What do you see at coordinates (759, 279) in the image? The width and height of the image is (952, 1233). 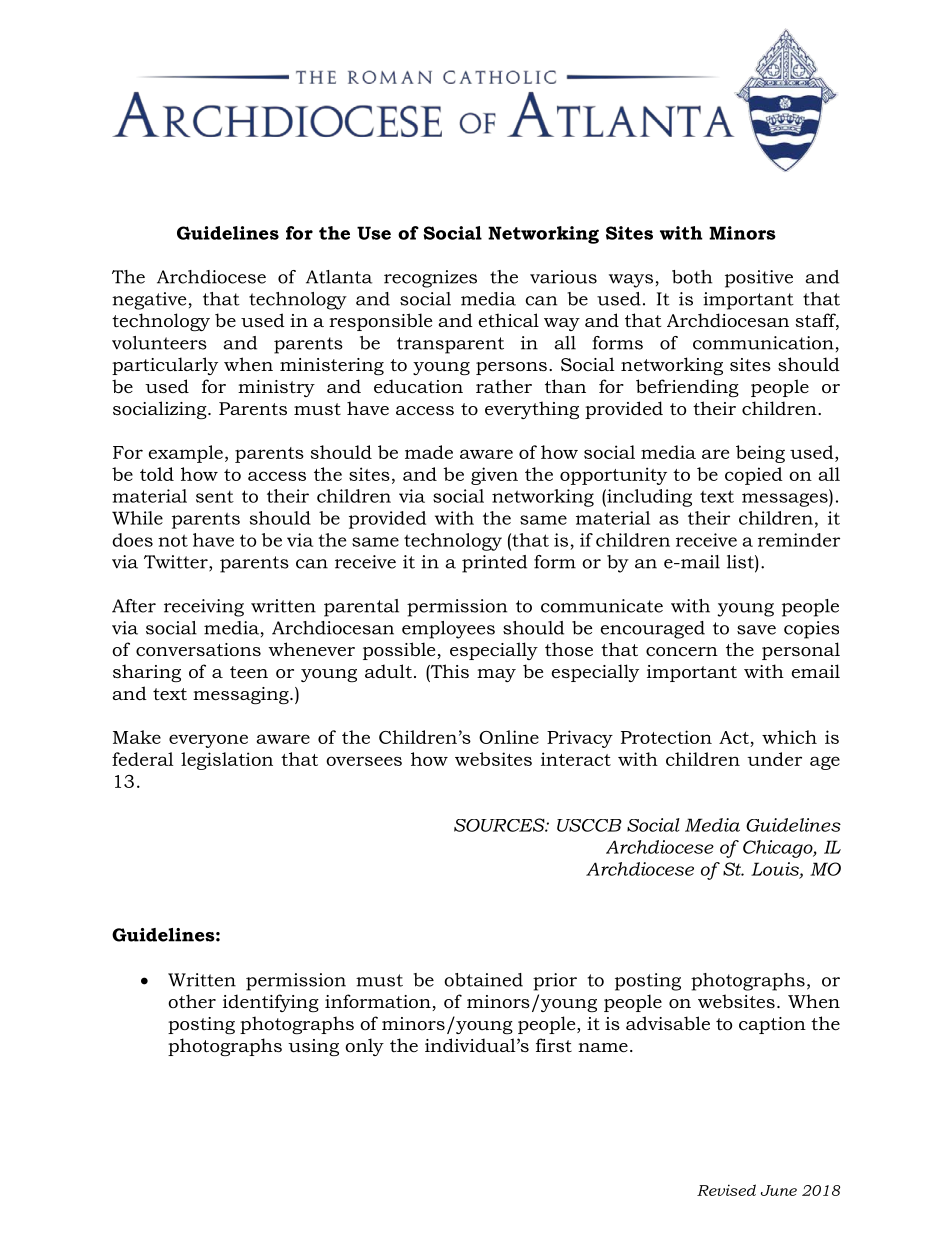 I see `positive` at bounding box center [759, 279].
